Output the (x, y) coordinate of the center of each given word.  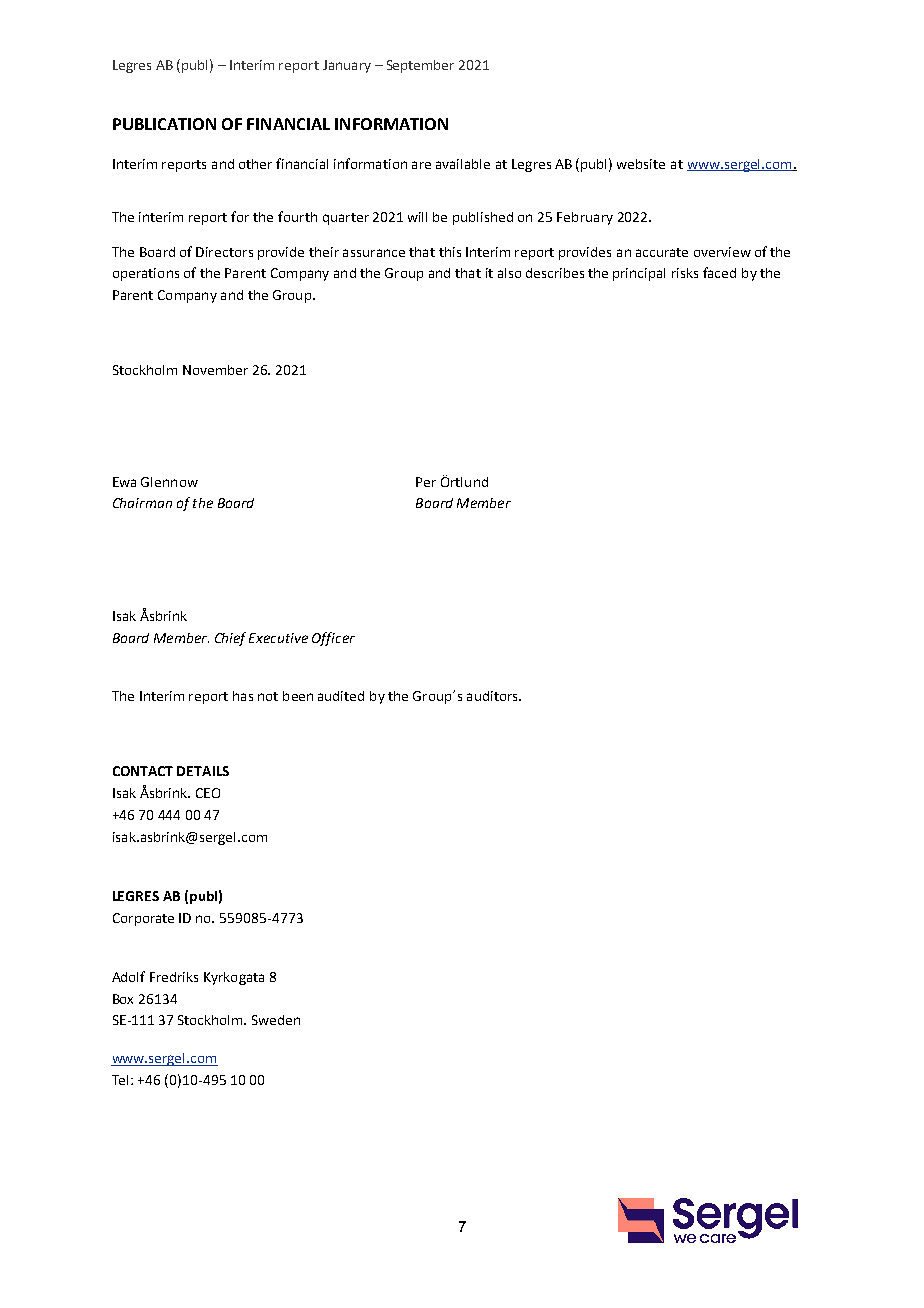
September (420, 66)
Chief (230, 639)
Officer (333, 639)
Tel (122, 1080)
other (255, 164)
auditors (493, 696)
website (641, 164)
